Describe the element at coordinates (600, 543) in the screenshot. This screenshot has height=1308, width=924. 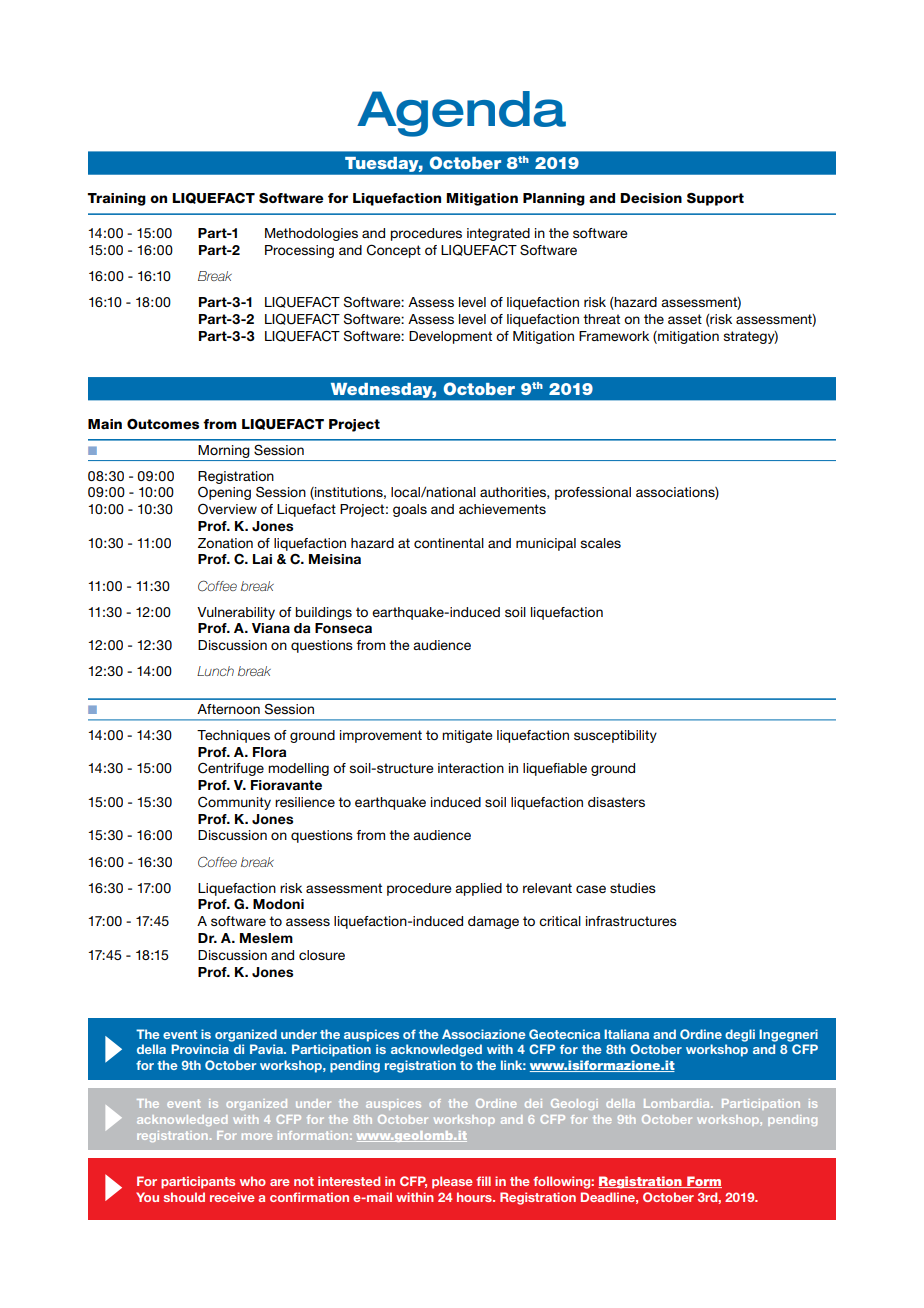
I see `scales` at that location.
